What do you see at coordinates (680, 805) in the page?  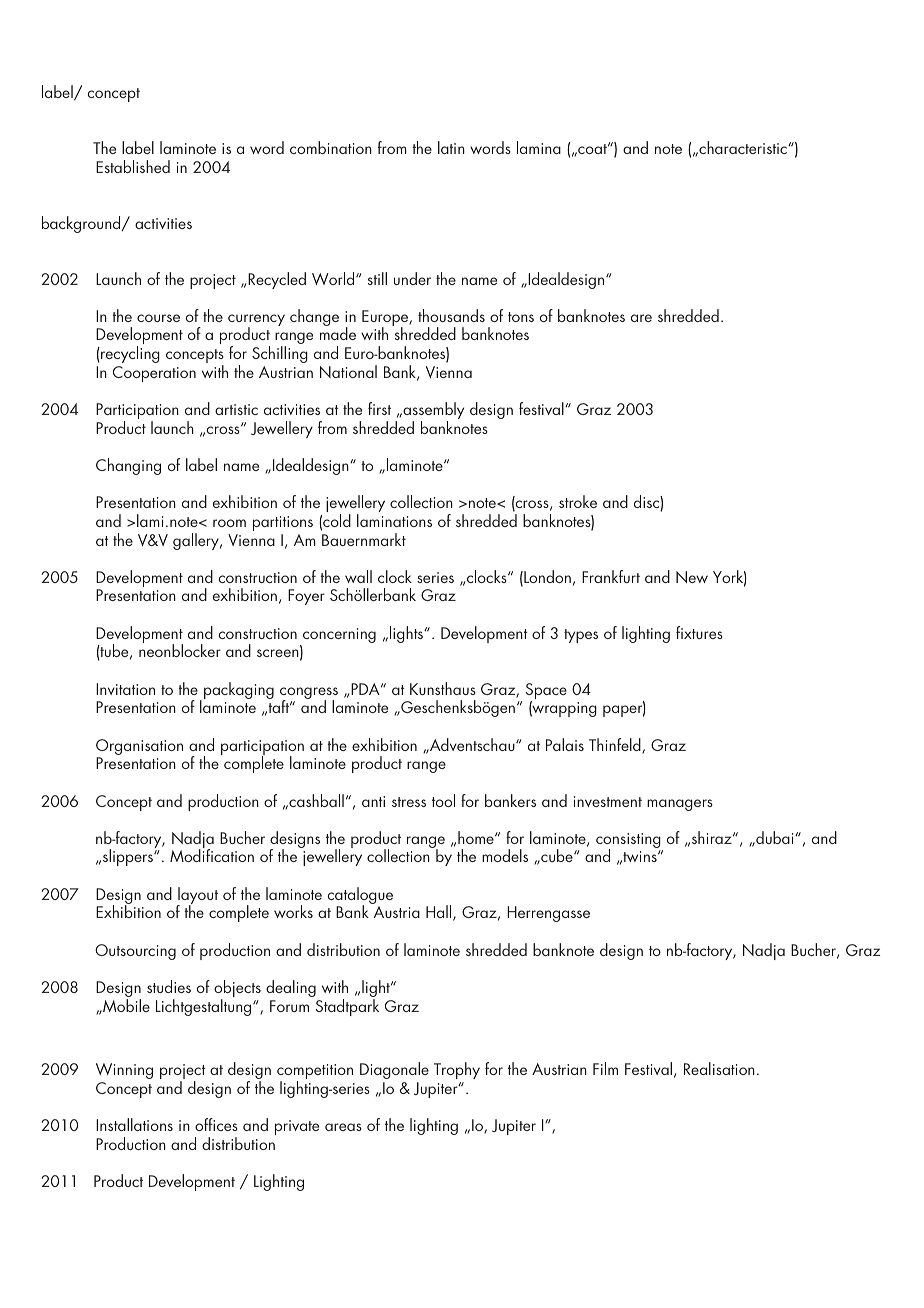 I see `managers` at bounding box center [680, 805].
